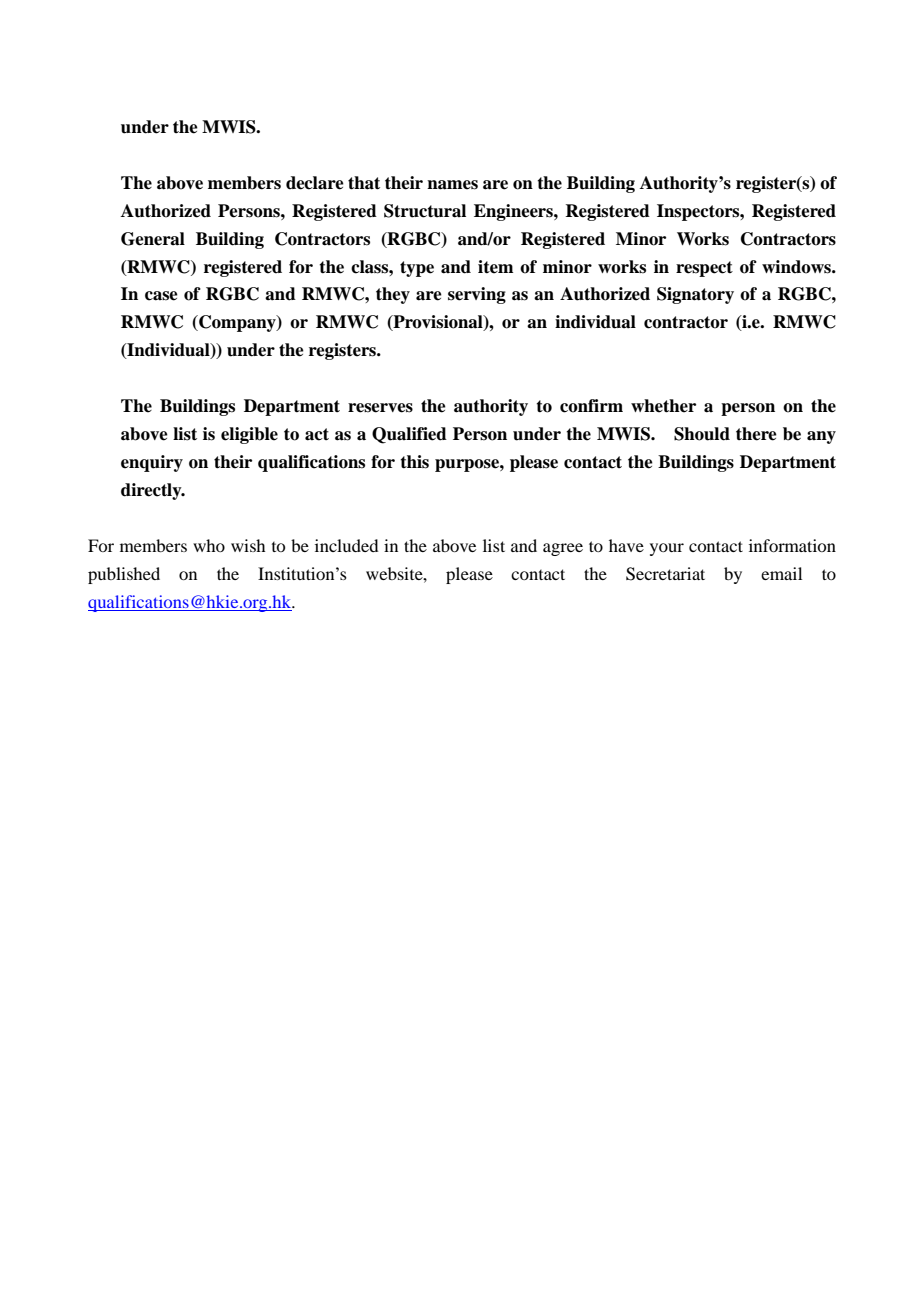 The width and height of the image is (924, 1308). Describe the element at coordinates (665, 574) in the image. I see `Secretariat` at that location.
